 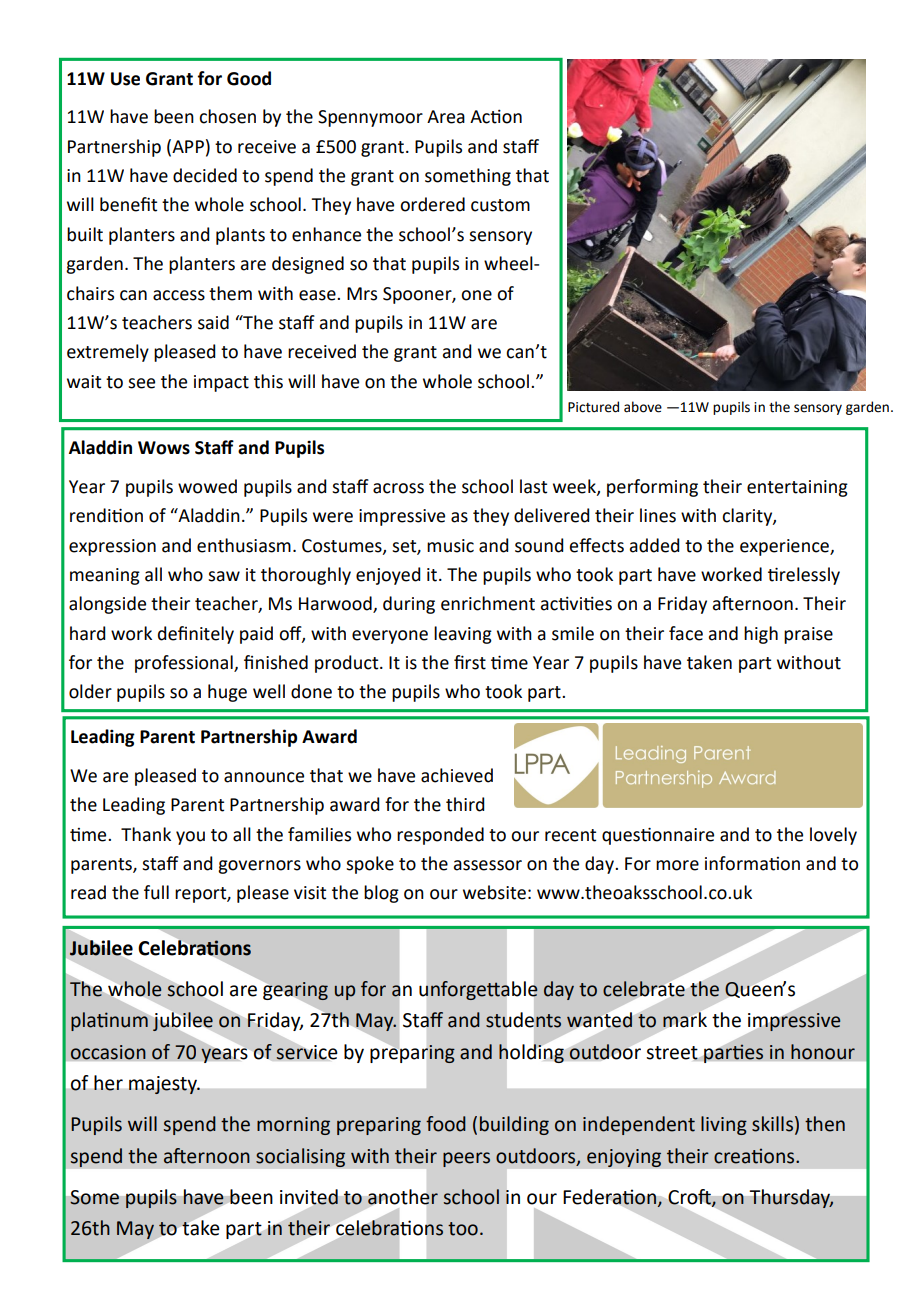 What do you see at coordinates (156, 892) in the page?
I see `full` at bounding box center [156, 892].
